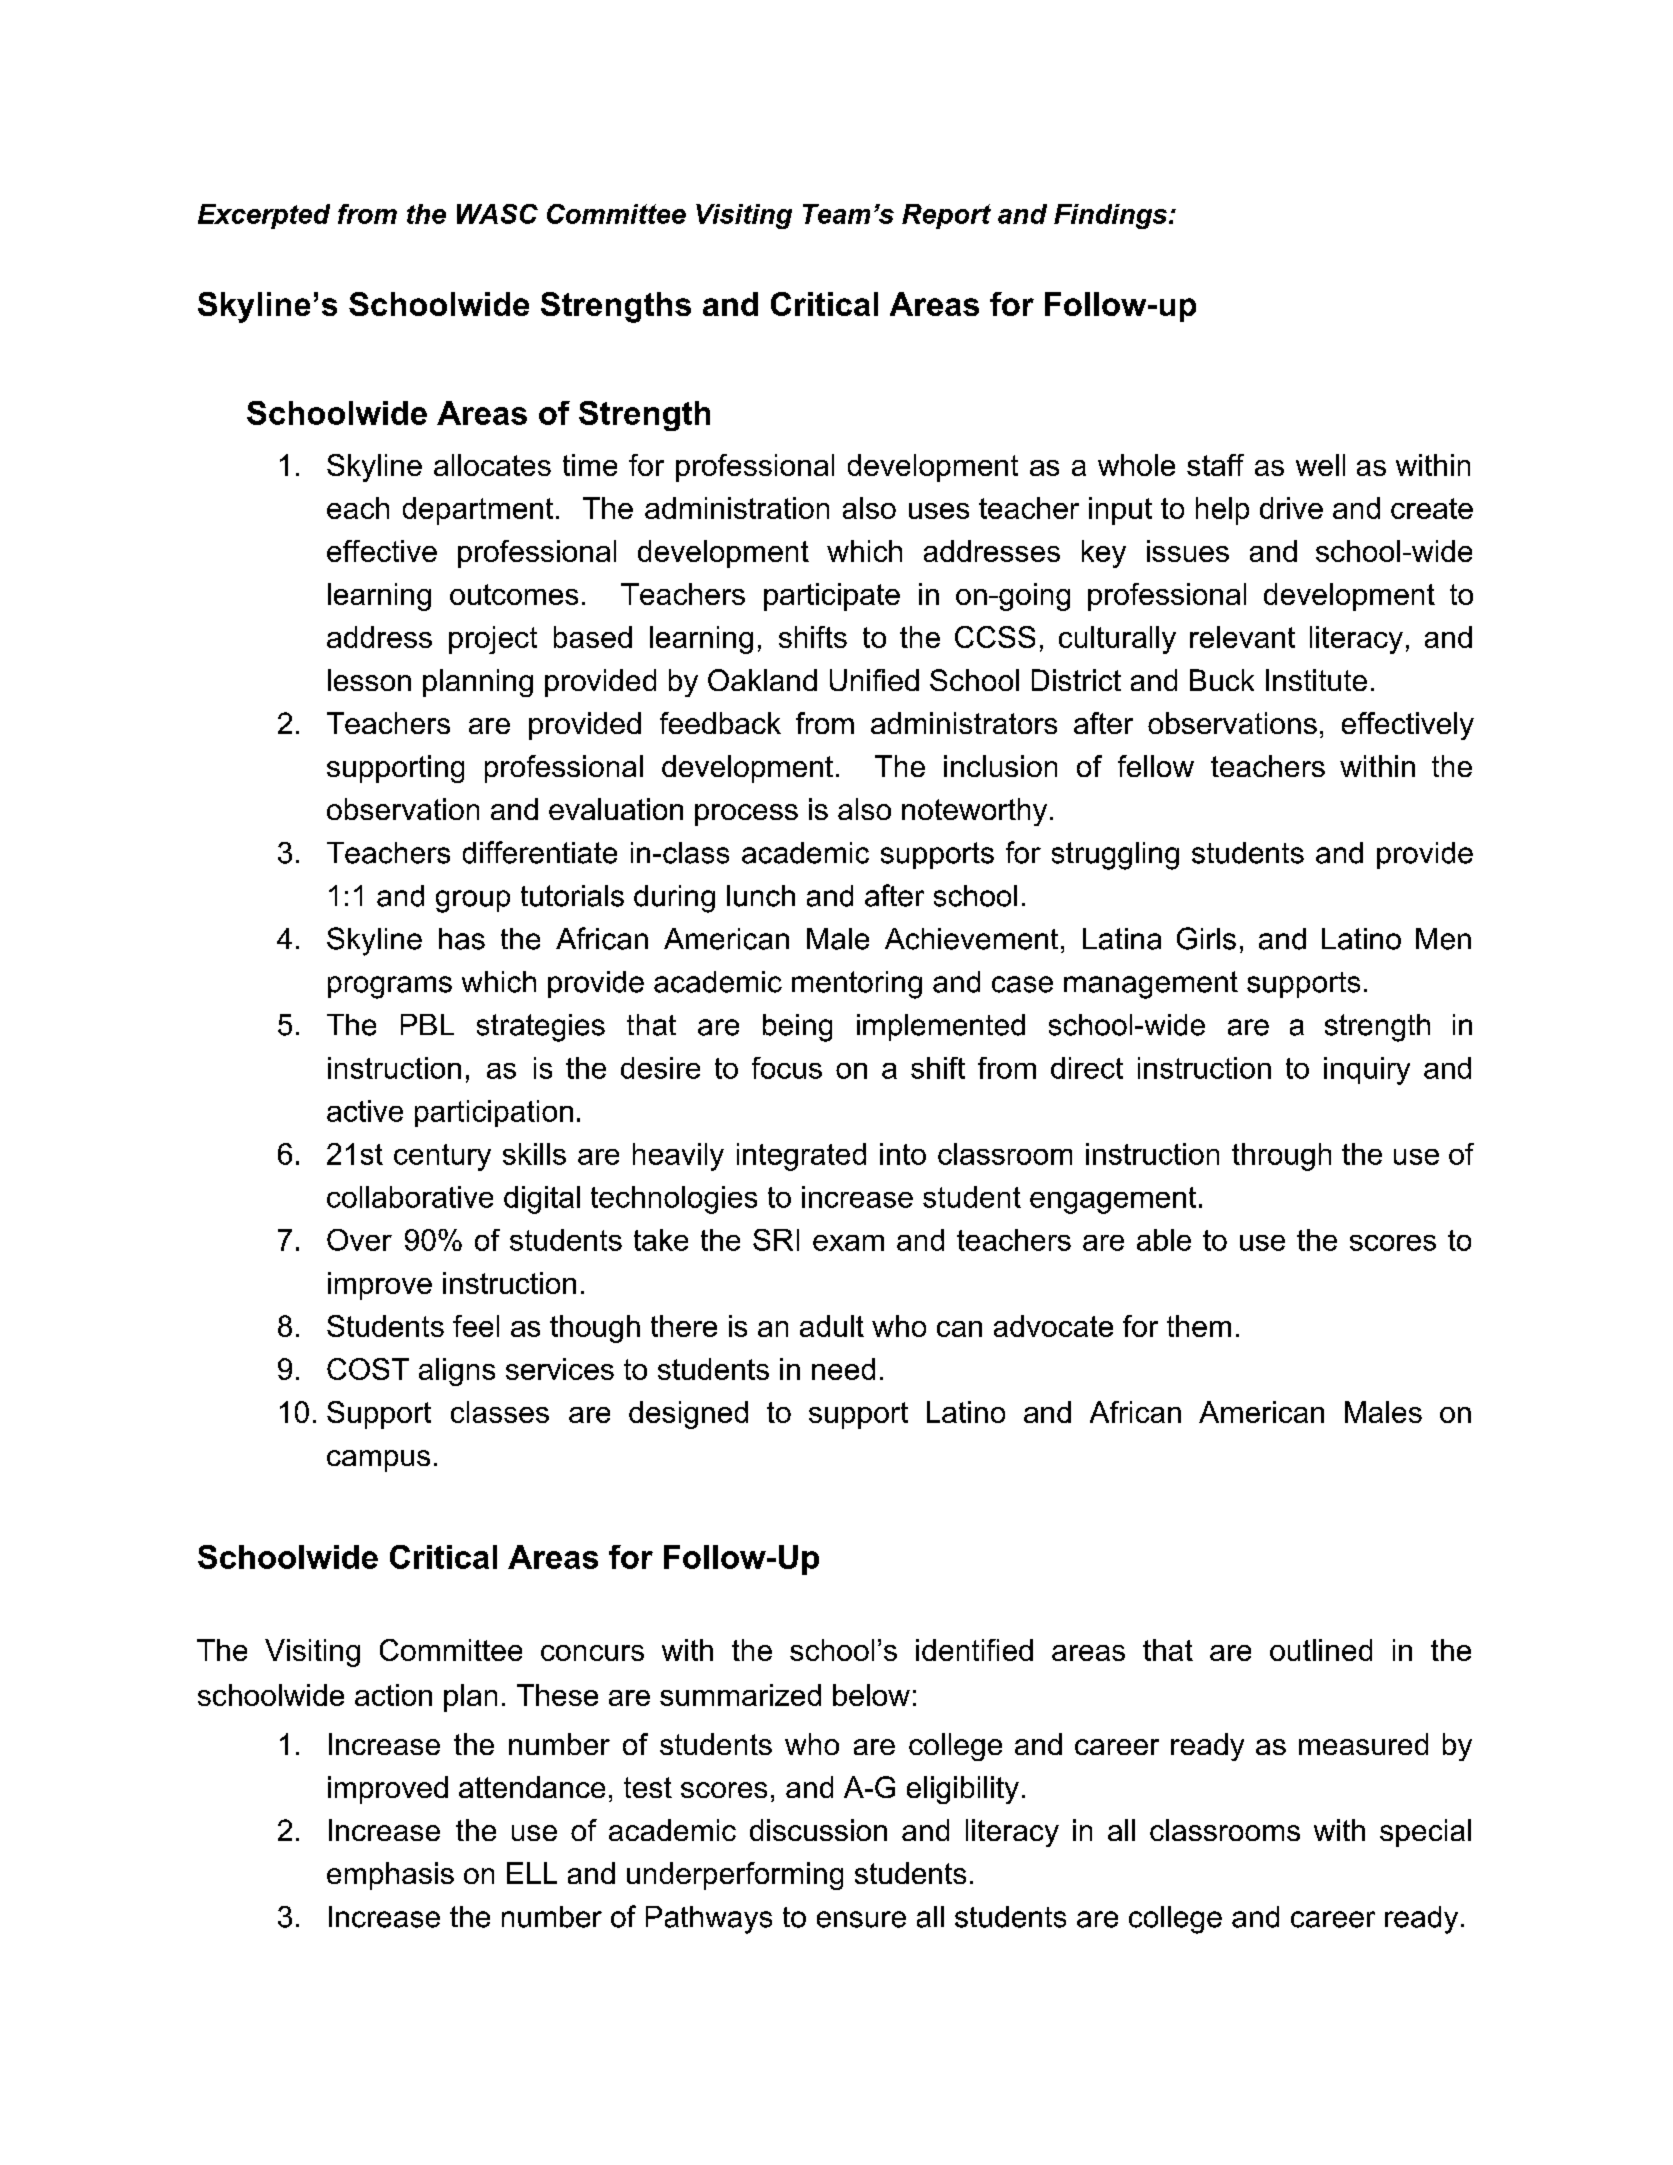 The width and height of the document is (1673, 2165). What do you see at coordinates (946, 216) in the document?
I see `Report` at bounding box center [946, 216].
